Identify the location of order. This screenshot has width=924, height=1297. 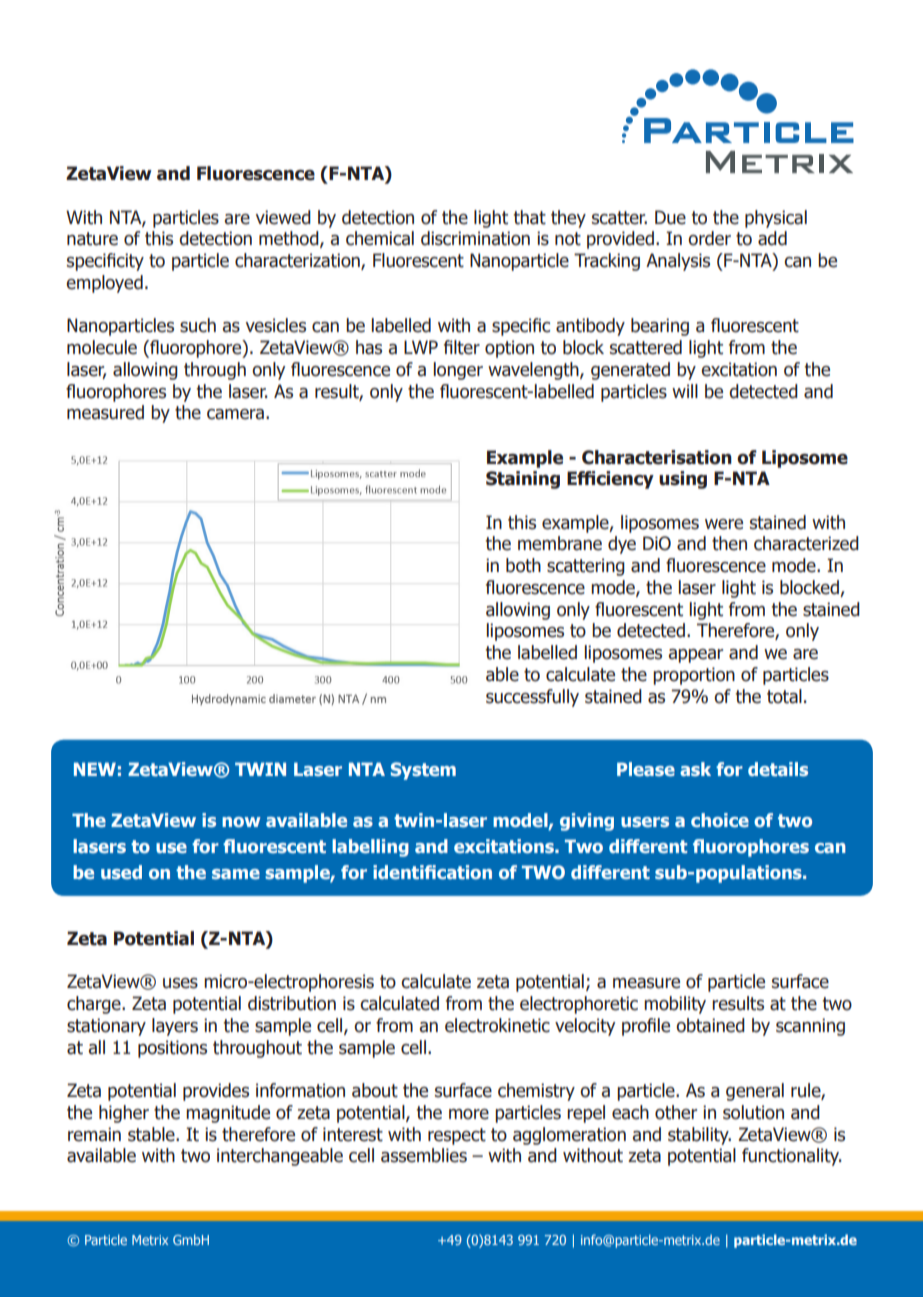
(709, 238).
